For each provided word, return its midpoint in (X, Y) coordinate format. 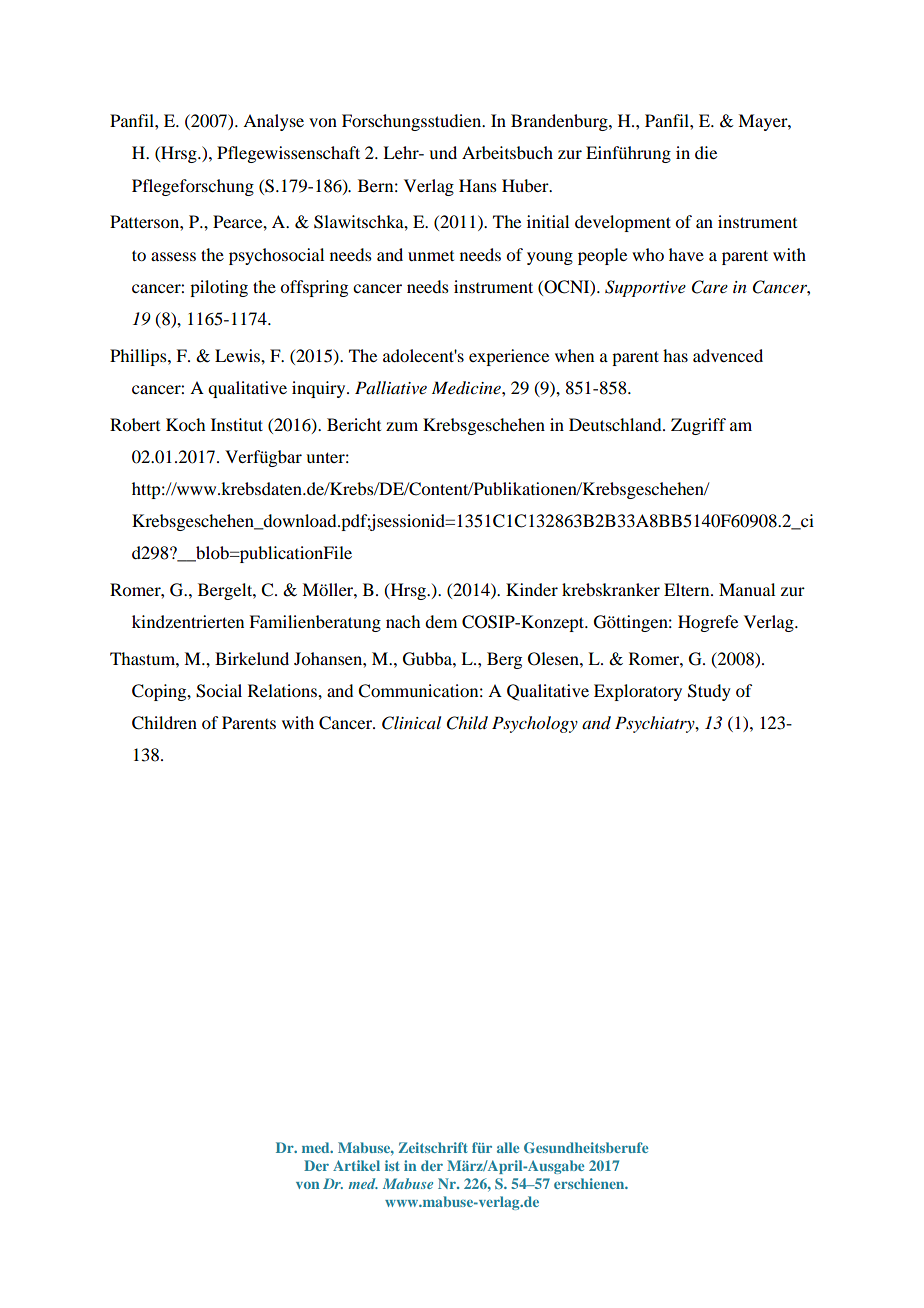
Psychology (535, 724)
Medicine (467, 388)
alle (508, 1147)
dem (441, 621)
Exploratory (638, 692)
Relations (283, 690)
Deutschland (616, 424)
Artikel (356, 1165)
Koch (185, 424)
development (623, 223)
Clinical (411, 723)
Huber (526, 185)
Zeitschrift (432, 1147)
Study (709, 692)
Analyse (273, 122)
